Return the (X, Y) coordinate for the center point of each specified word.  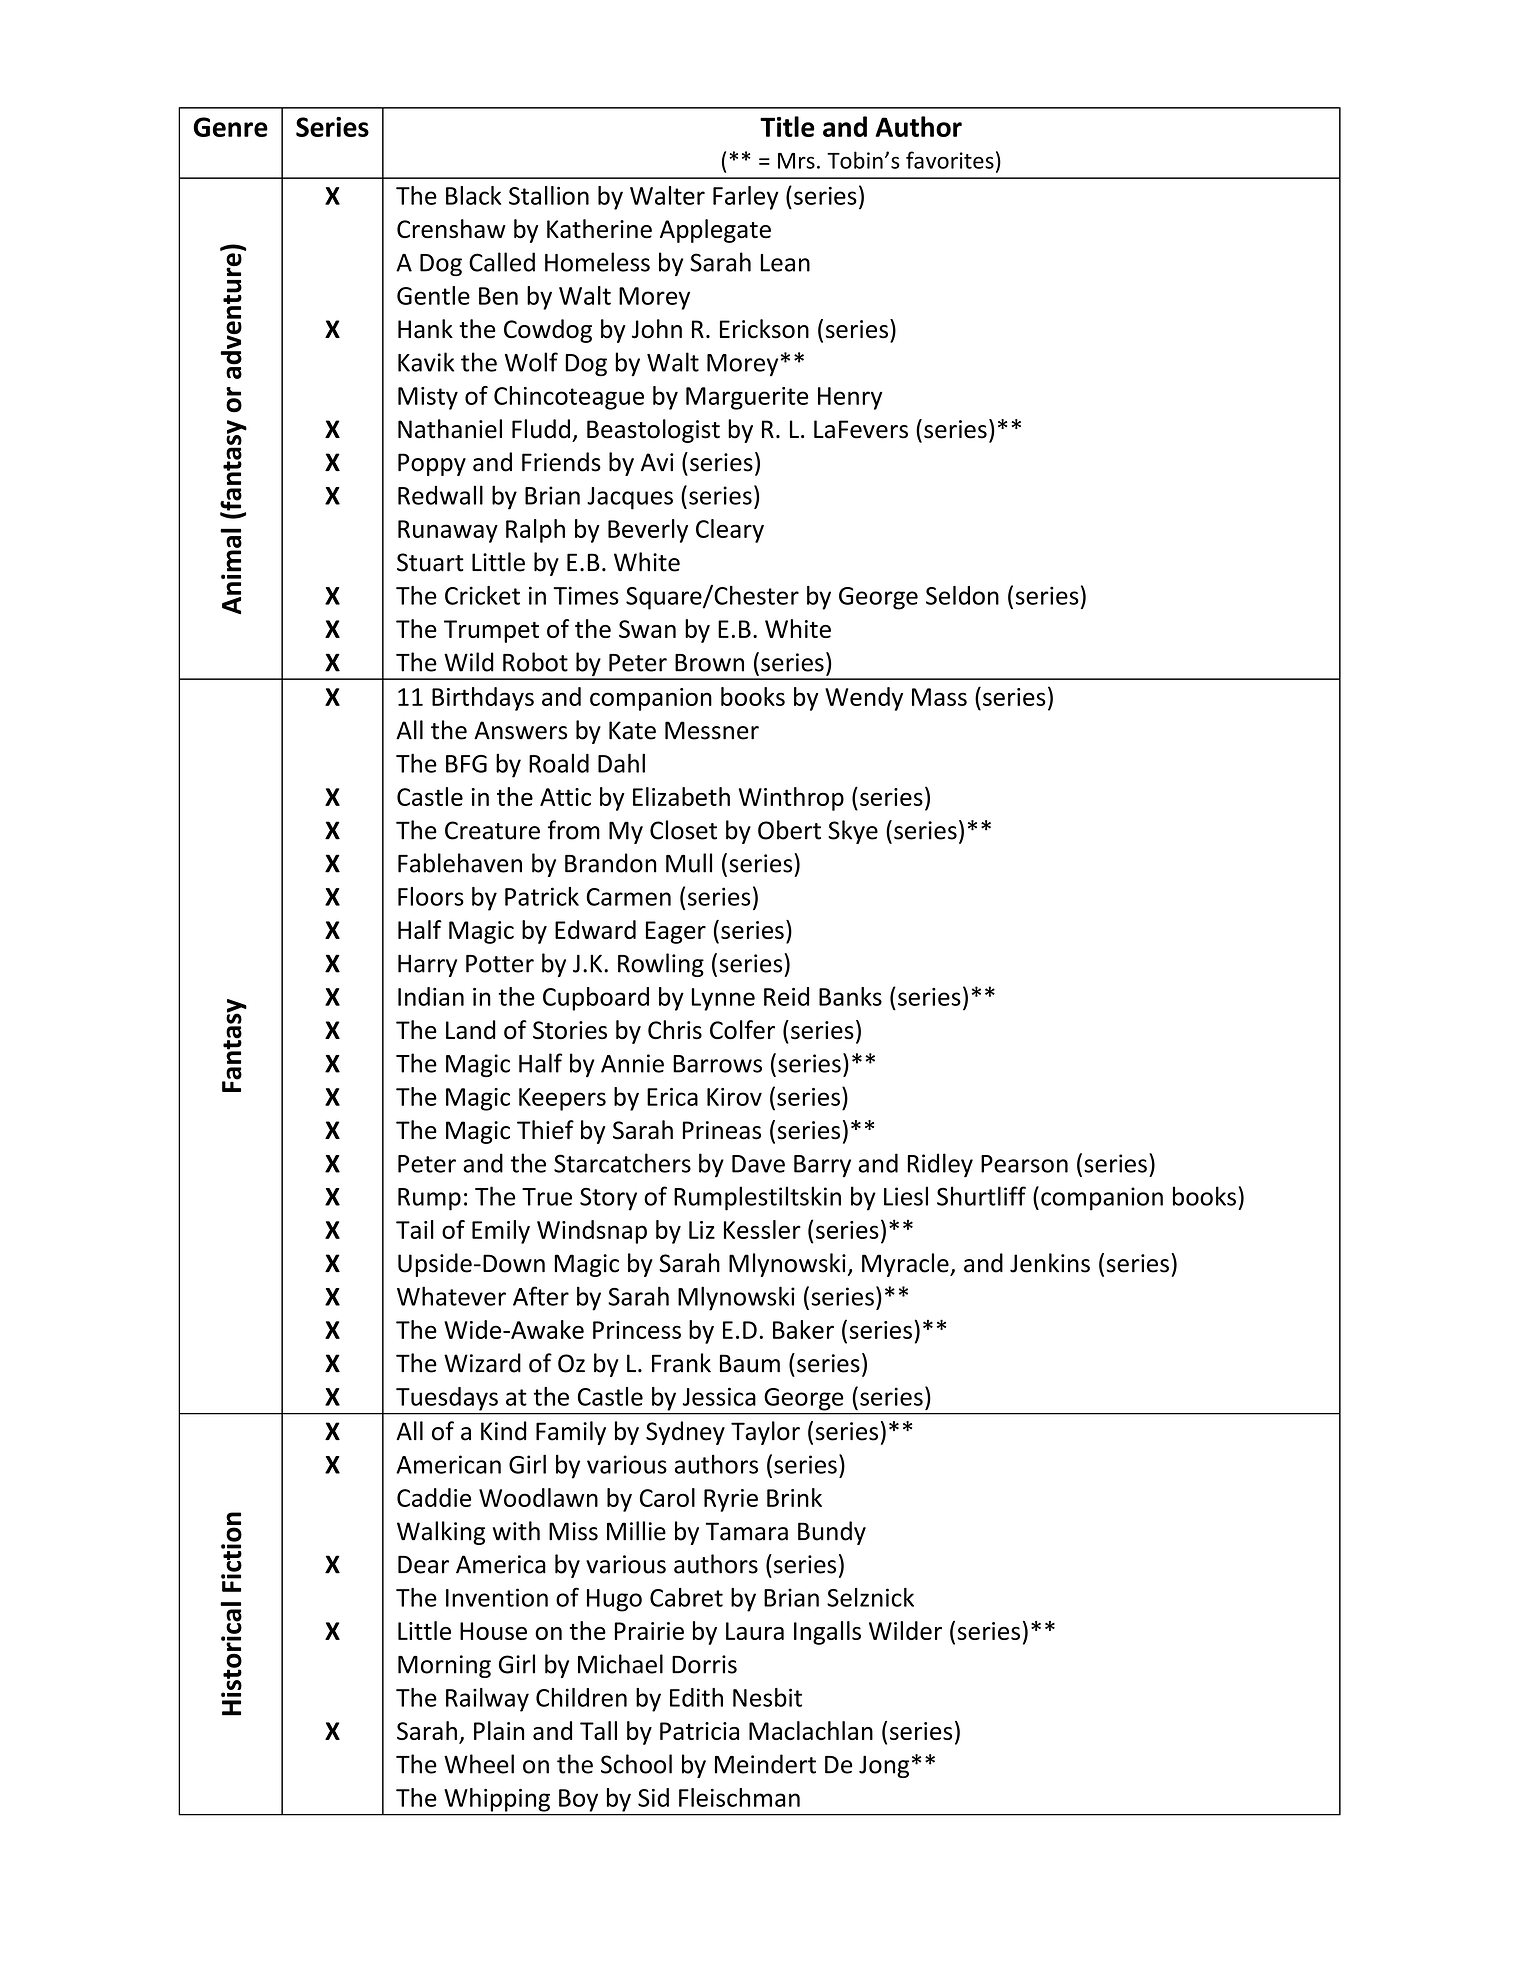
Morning (444, 1666)
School (636, 1764)
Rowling (661, 965)
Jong (884, 1766)
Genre (230, 127)
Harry (427, 965)
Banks (850, 996)
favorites (950, 160)
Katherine (599, 229)
